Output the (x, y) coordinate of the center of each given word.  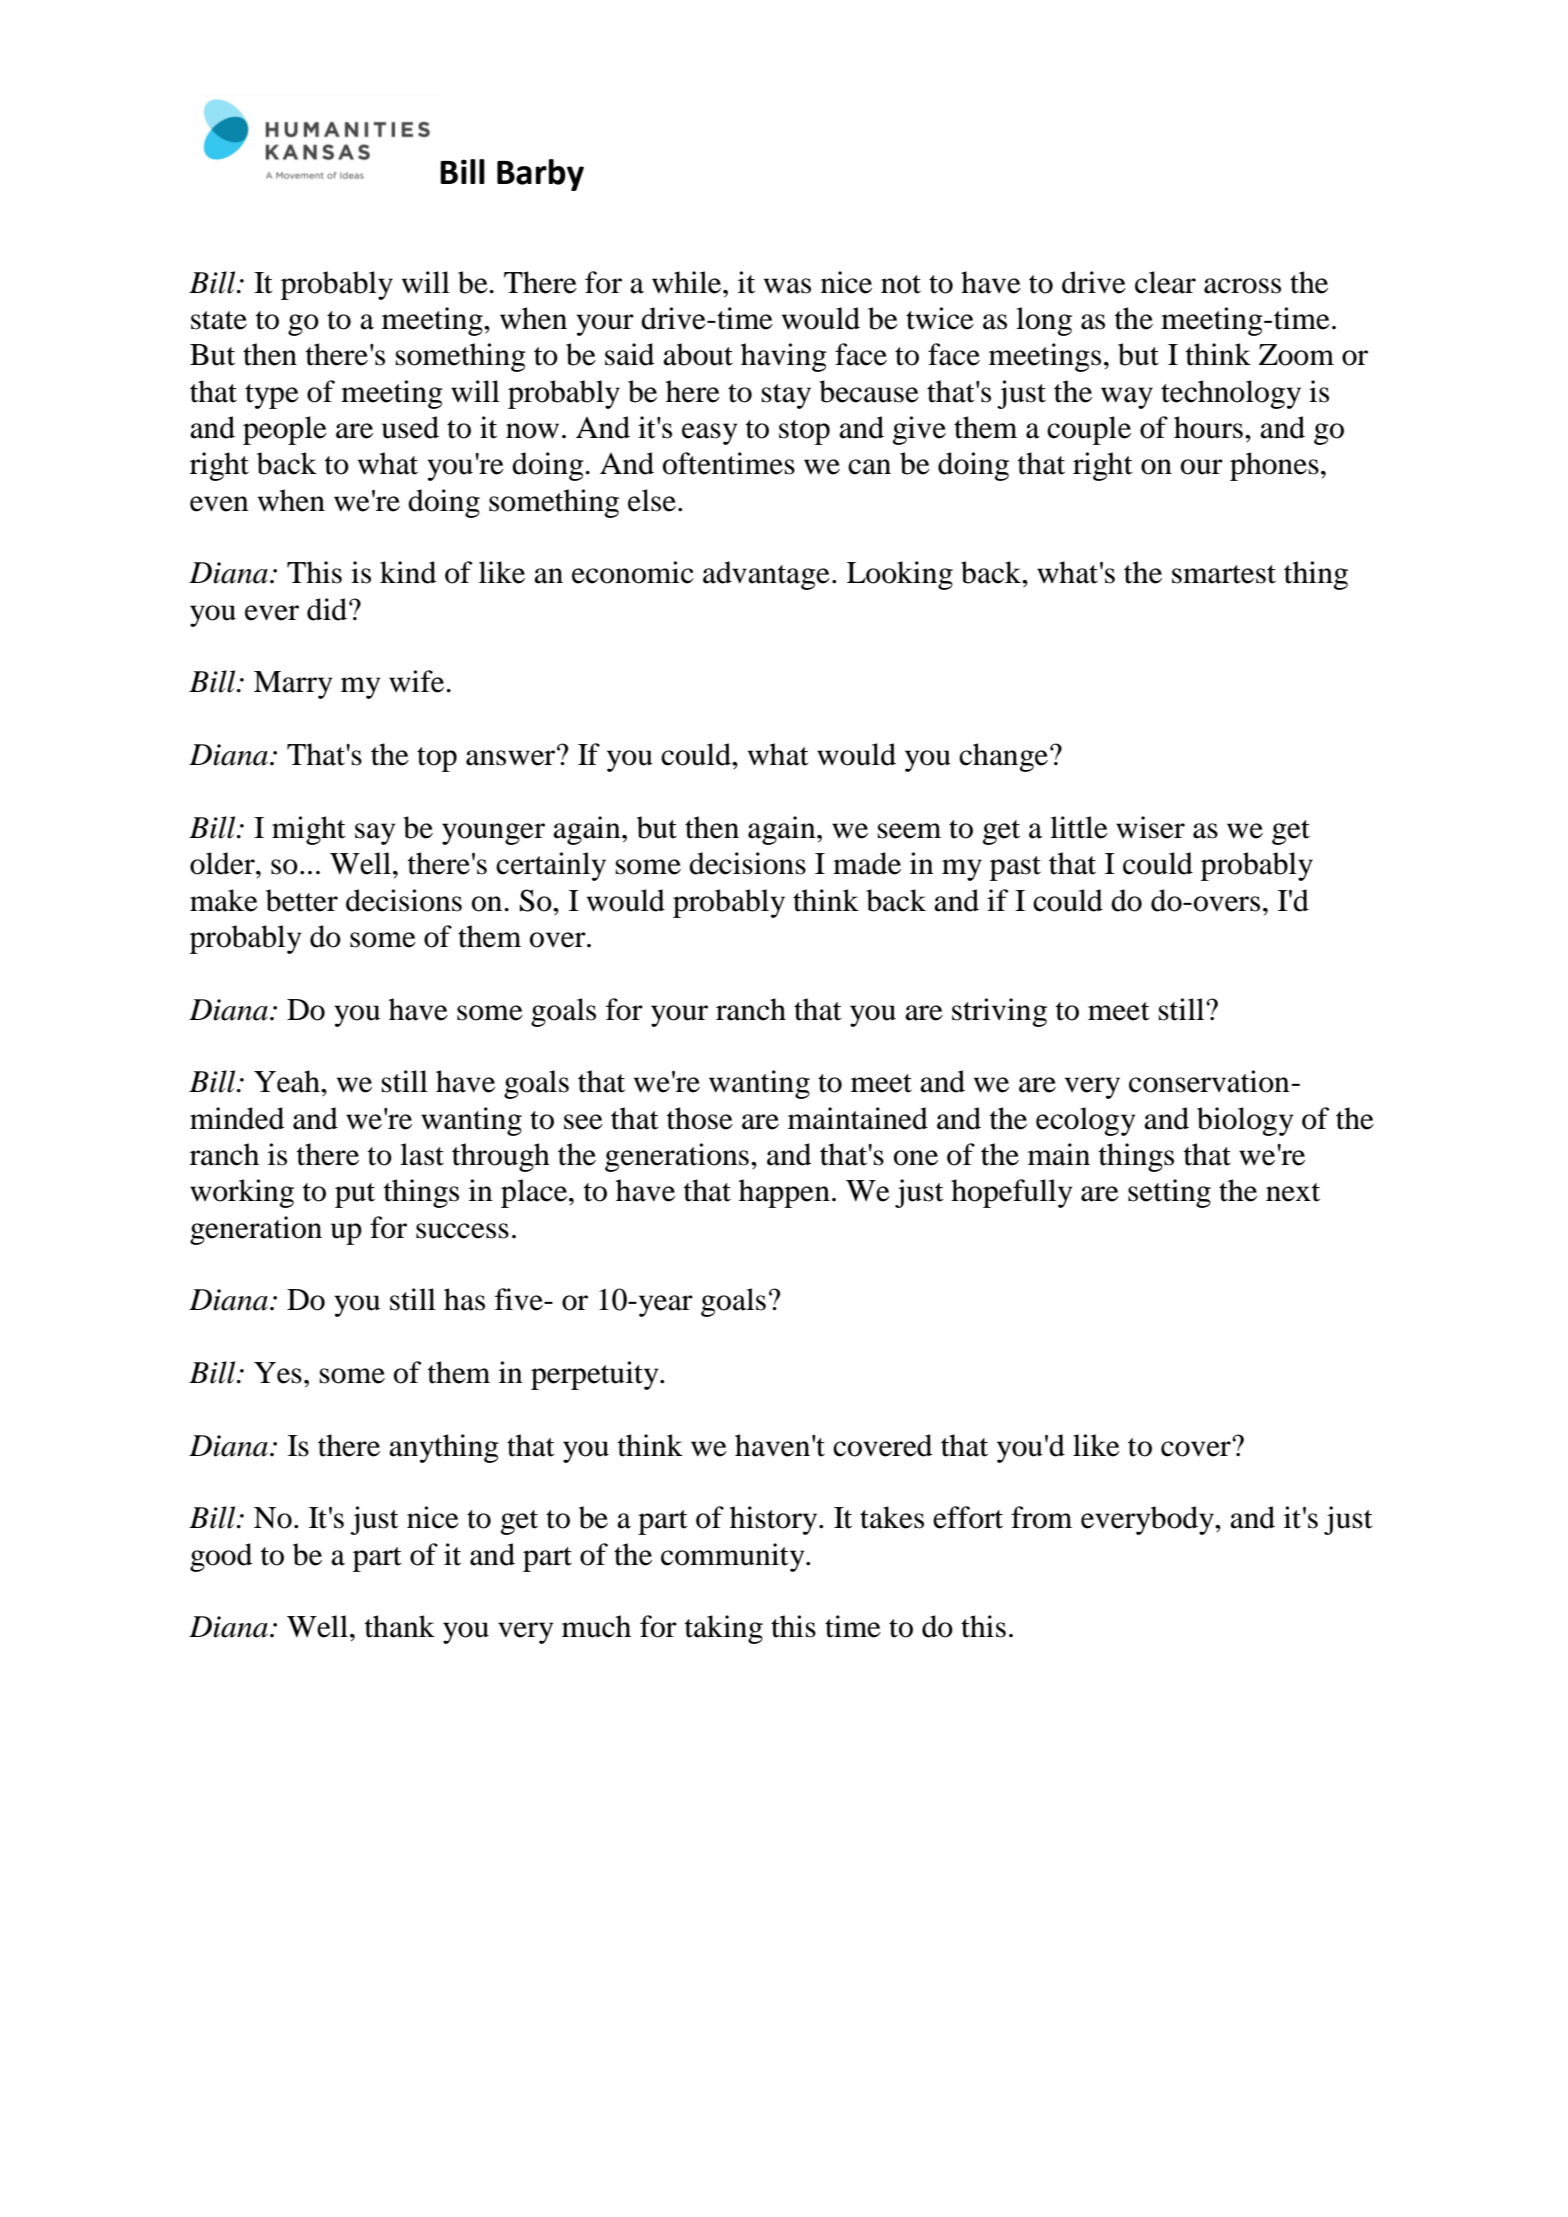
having (784, 357)
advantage (766, 575)
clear (1165, 282)
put (355, 1195)
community (734, 1557)
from (1041, 1517)
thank (400, 1626)
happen (784, 1193)
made (867, 863)
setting (1169, 1193)
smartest (1224, 574)
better (302, 900)
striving (999, 1012)
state (219, 320)
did (328, 609)
